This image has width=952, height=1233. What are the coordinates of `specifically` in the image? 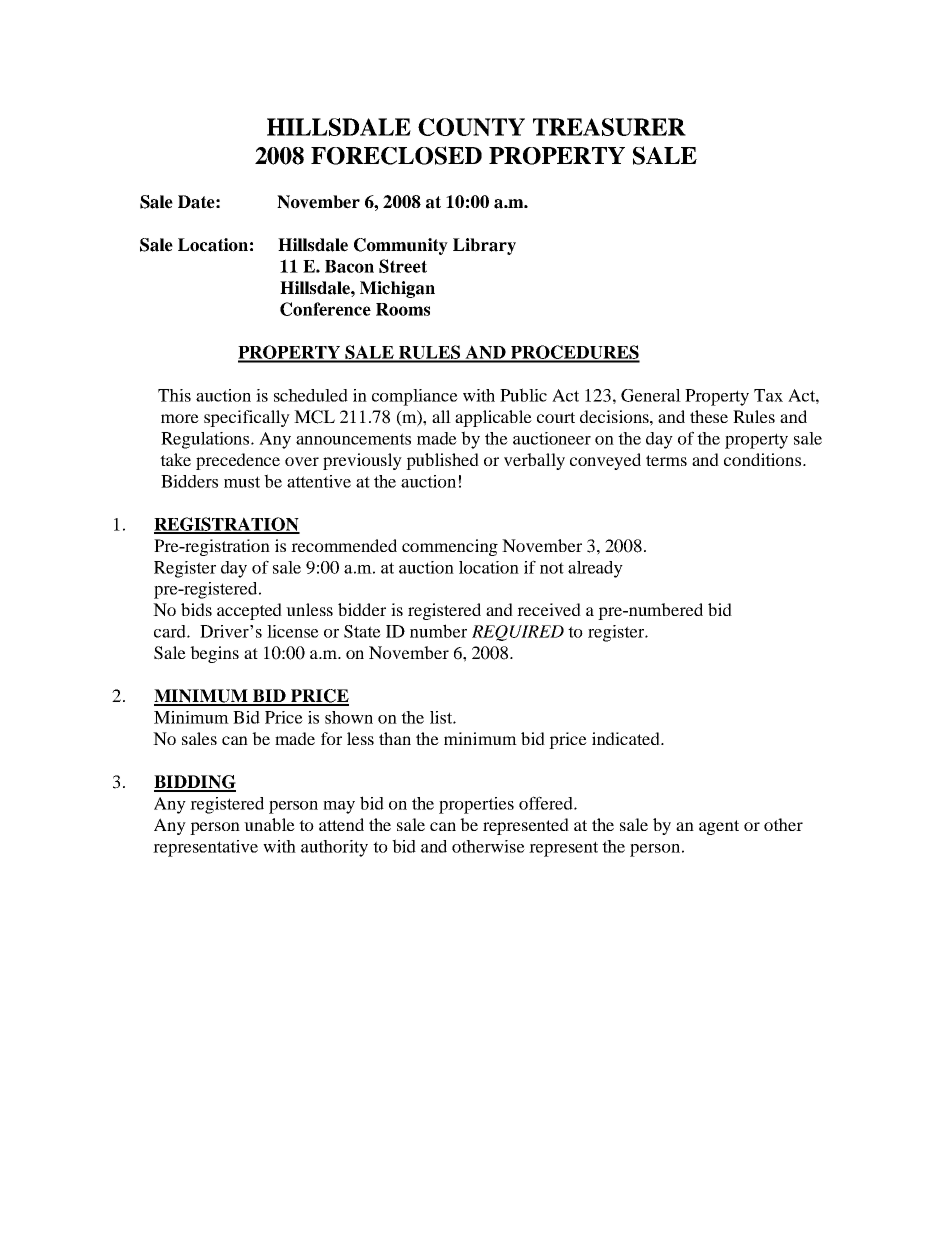 It's located at (247, 418).
